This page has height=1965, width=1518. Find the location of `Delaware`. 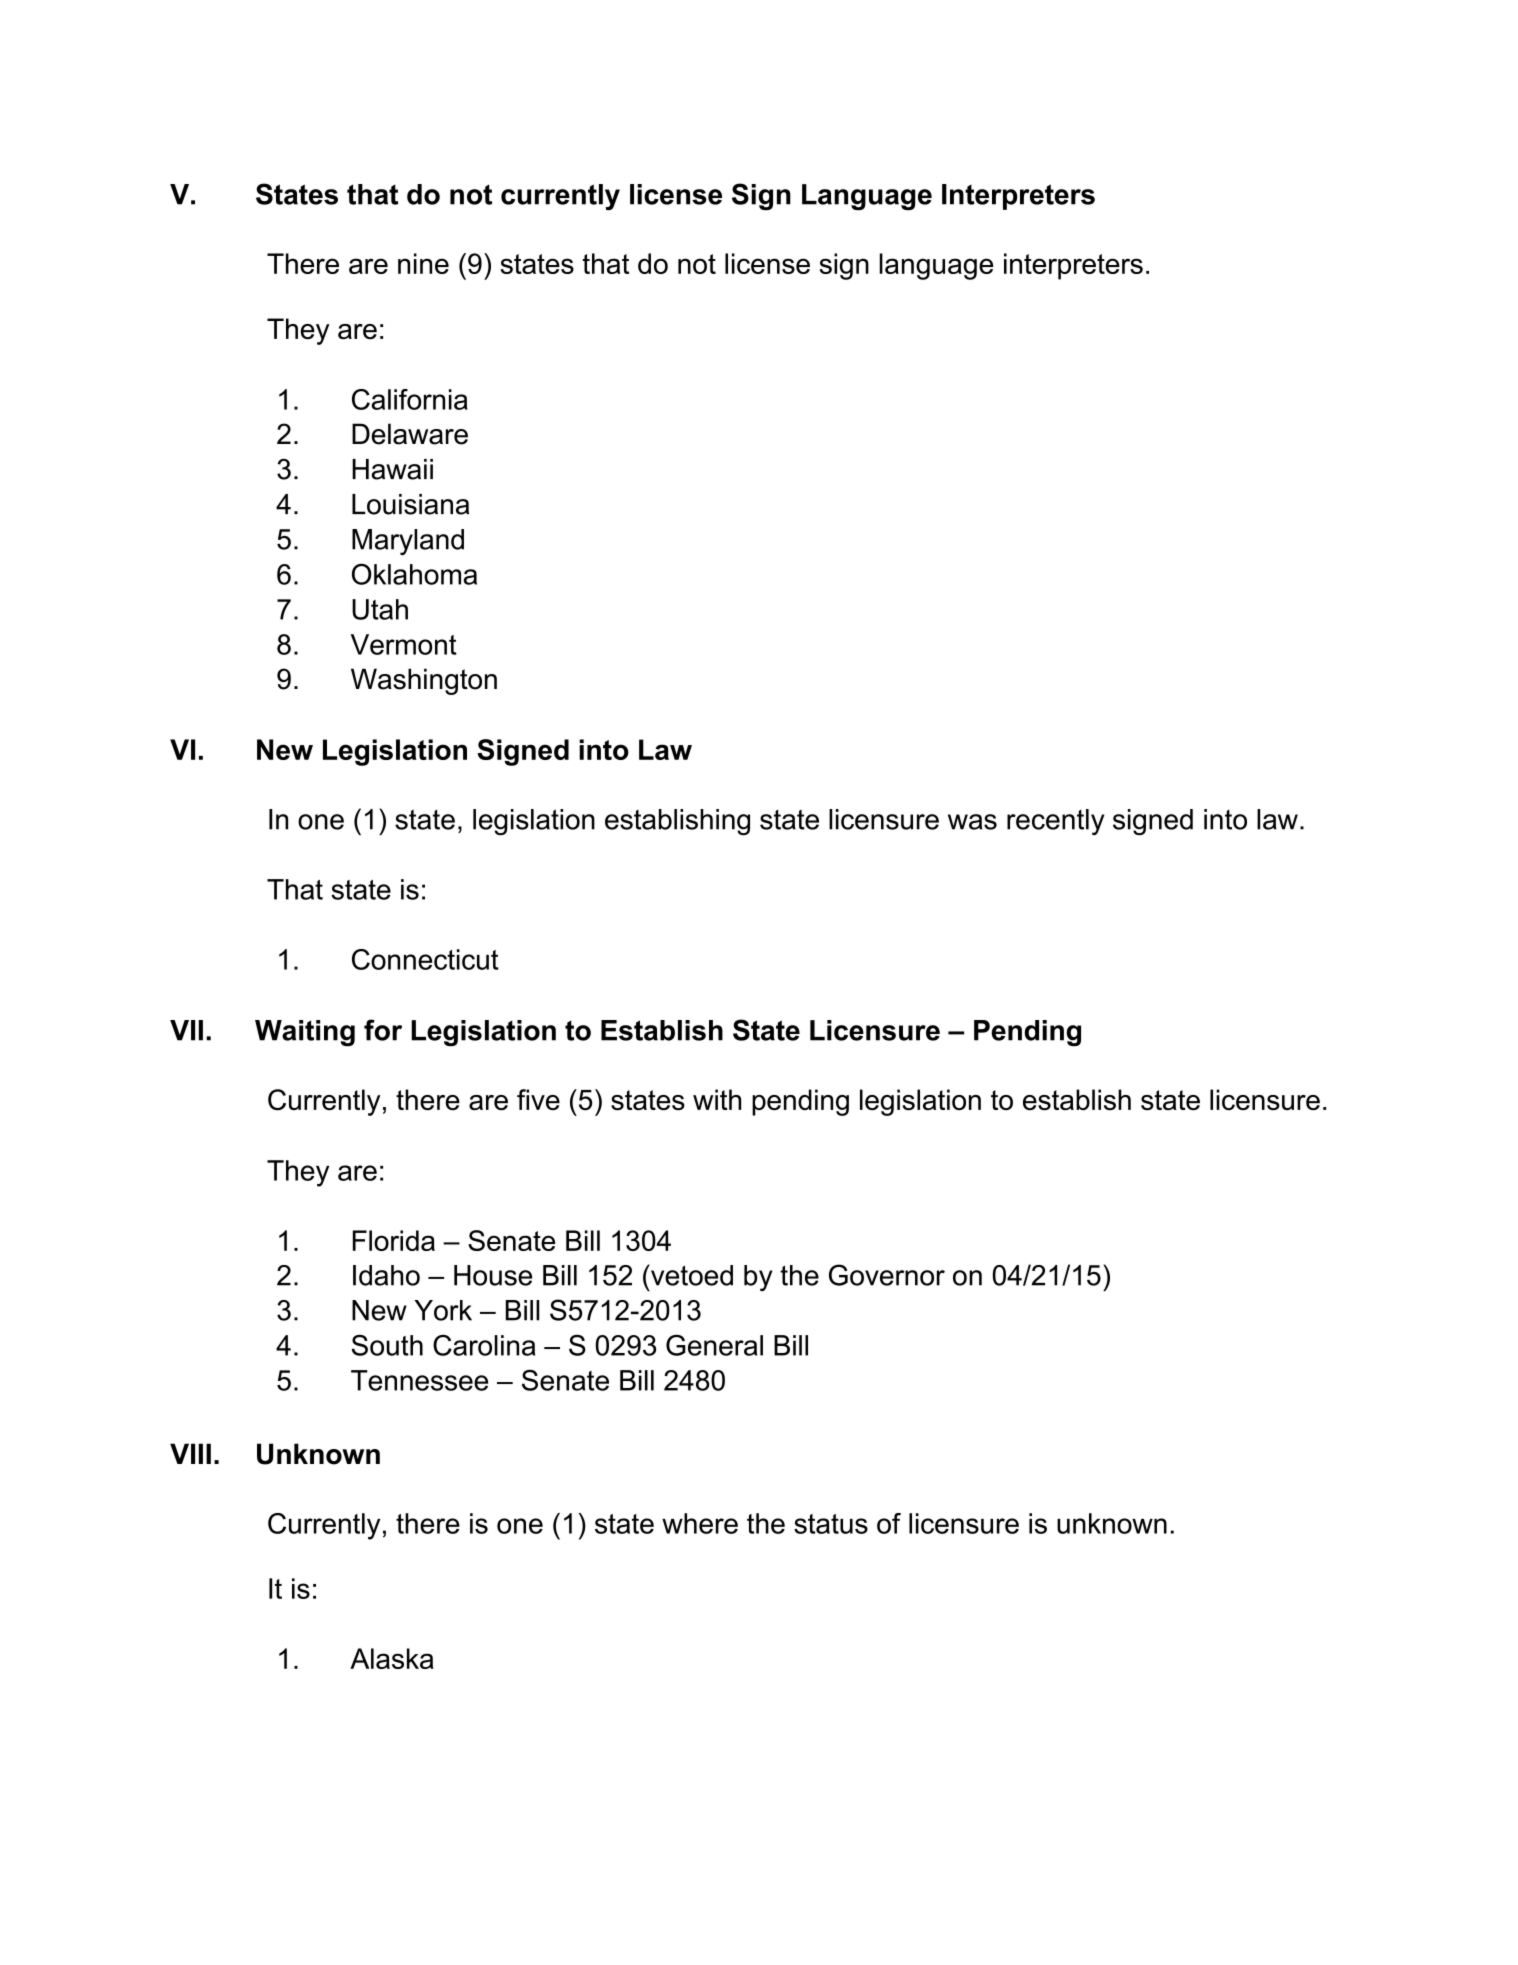

Delaware is located at coordinates (410, 434).
